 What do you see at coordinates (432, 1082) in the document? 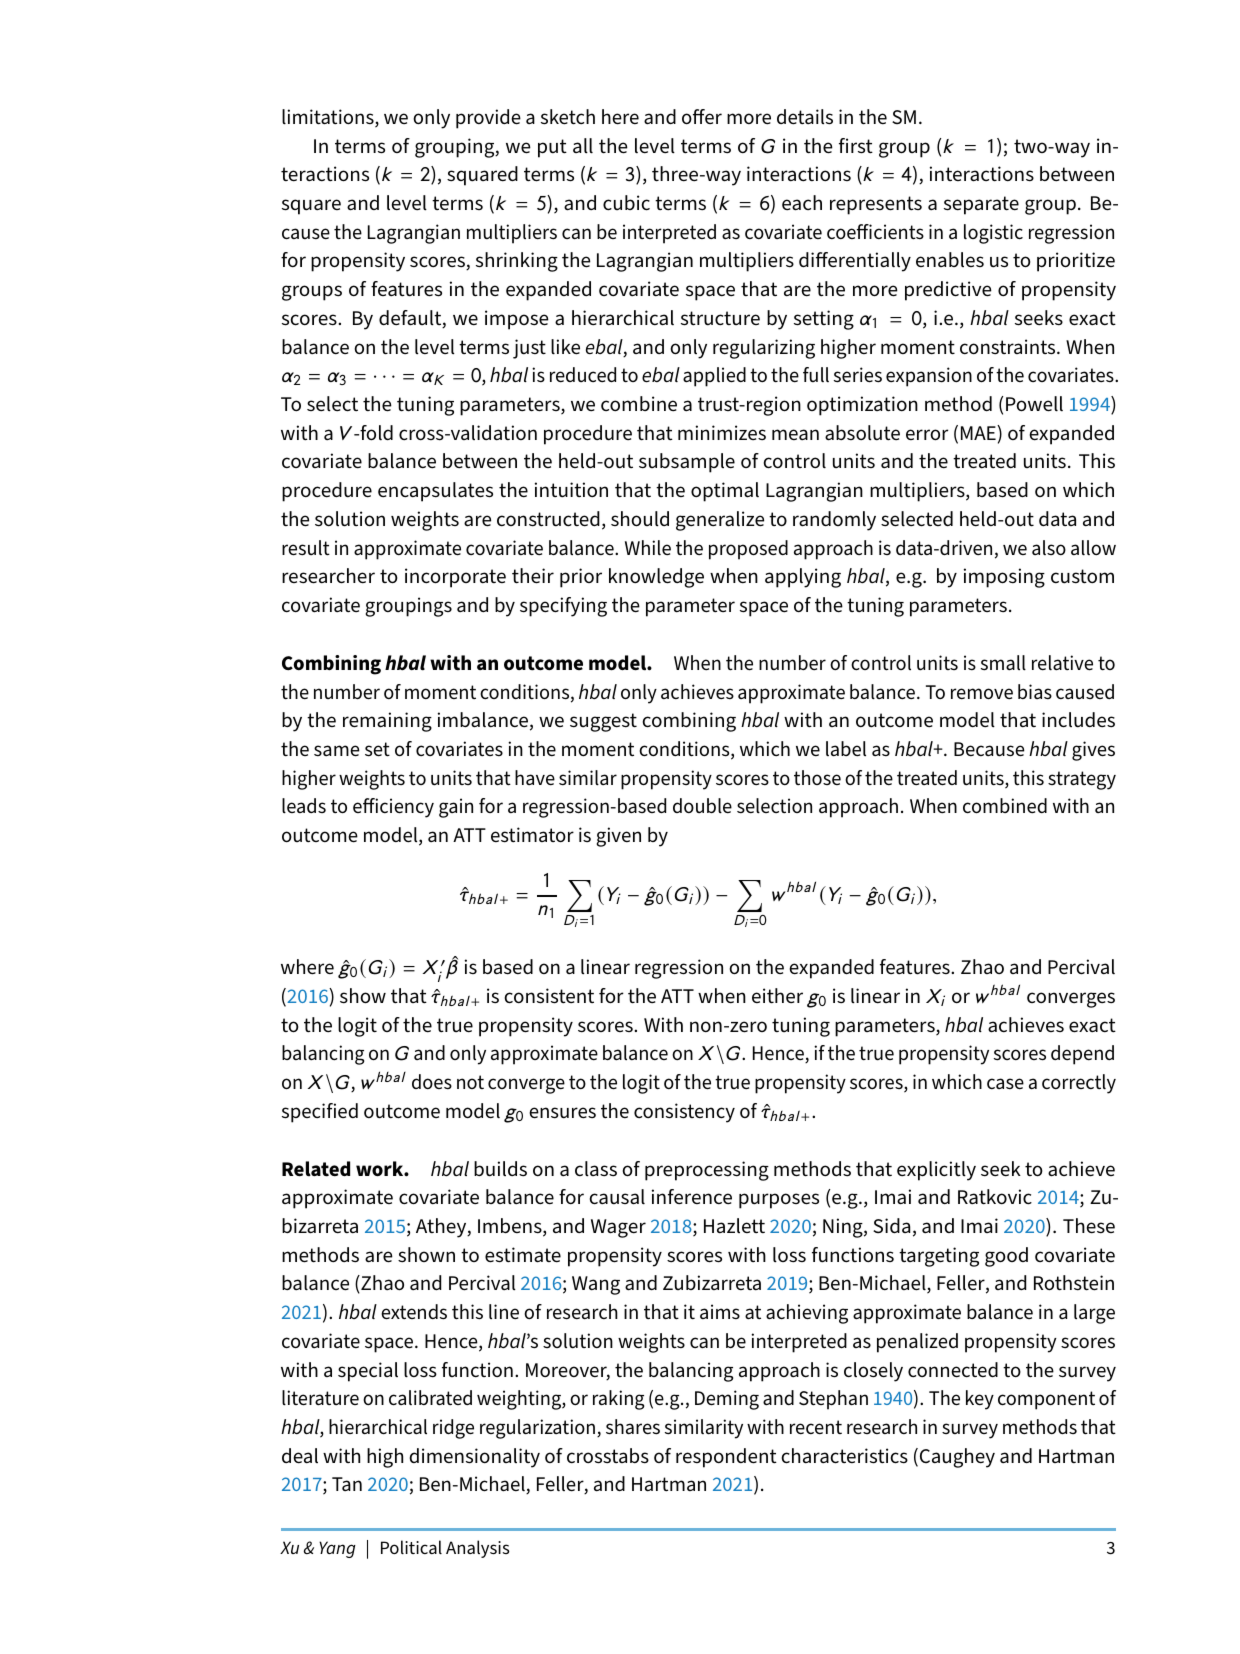
I see `does` at bounding box center [432, 1082].
